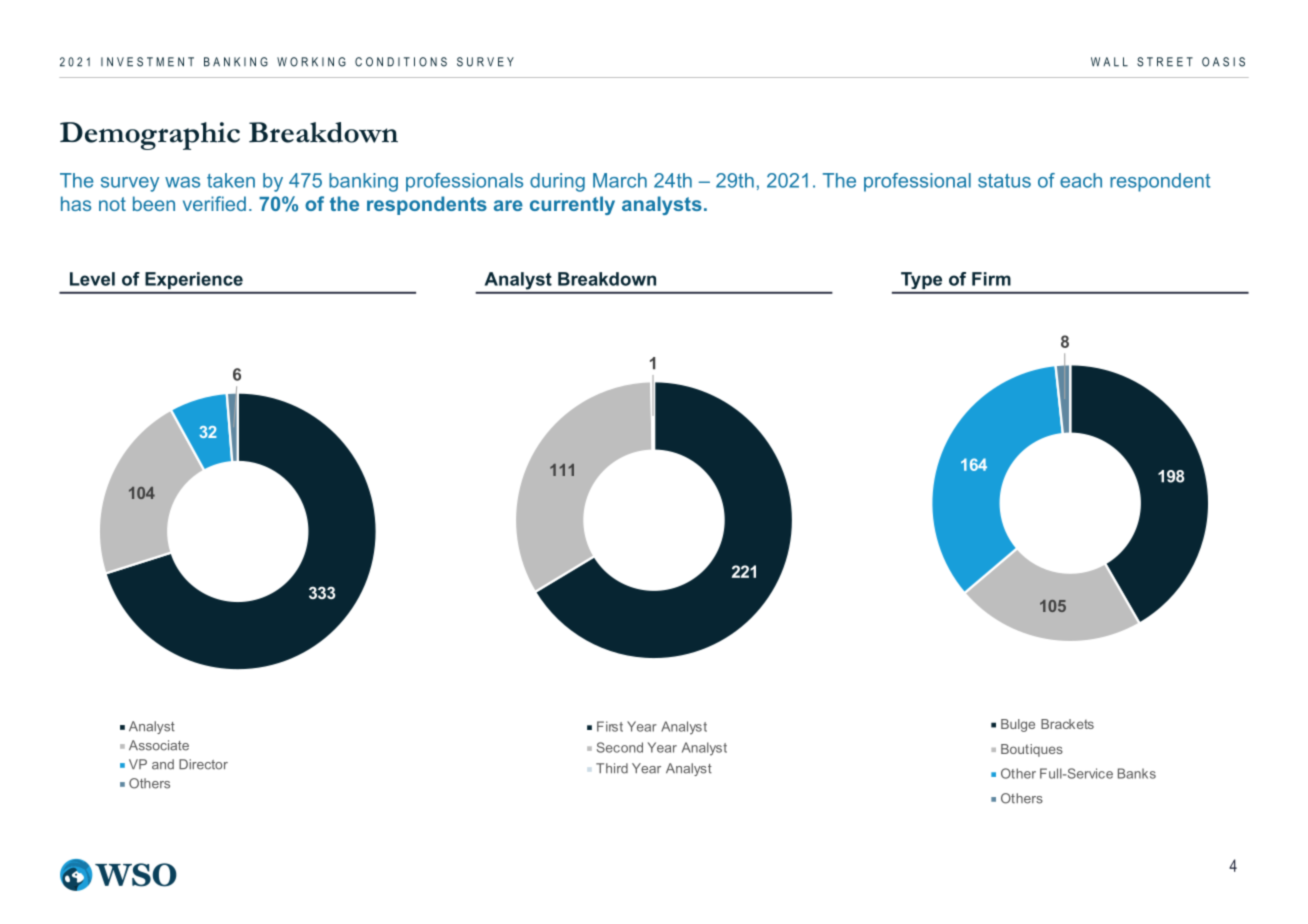 The width and height of the image is (1308, 924). Describe the element at coordinates (147, 62) in the image. I see `INVESTMENT` at that location.
